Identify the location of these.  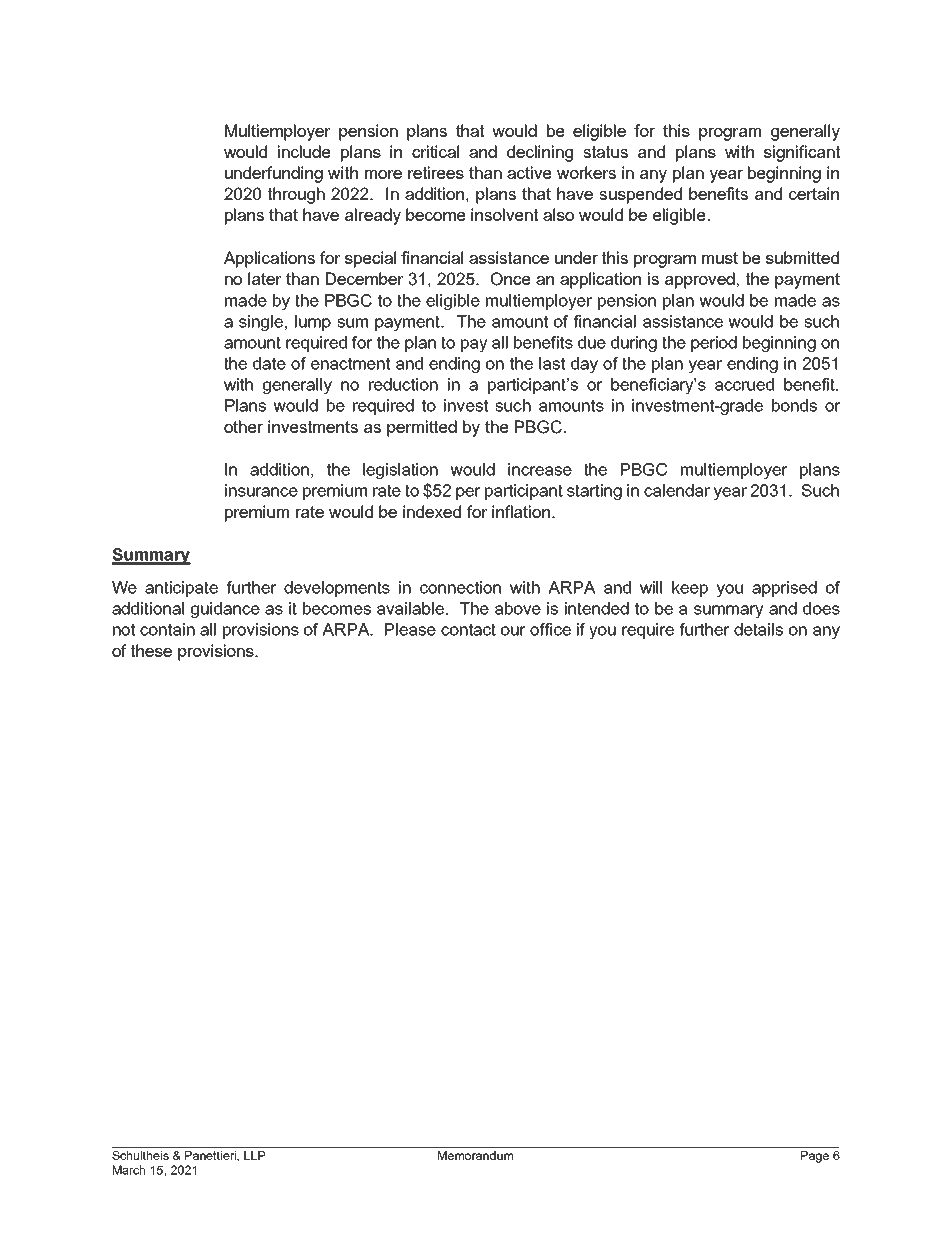
(151, 650).
